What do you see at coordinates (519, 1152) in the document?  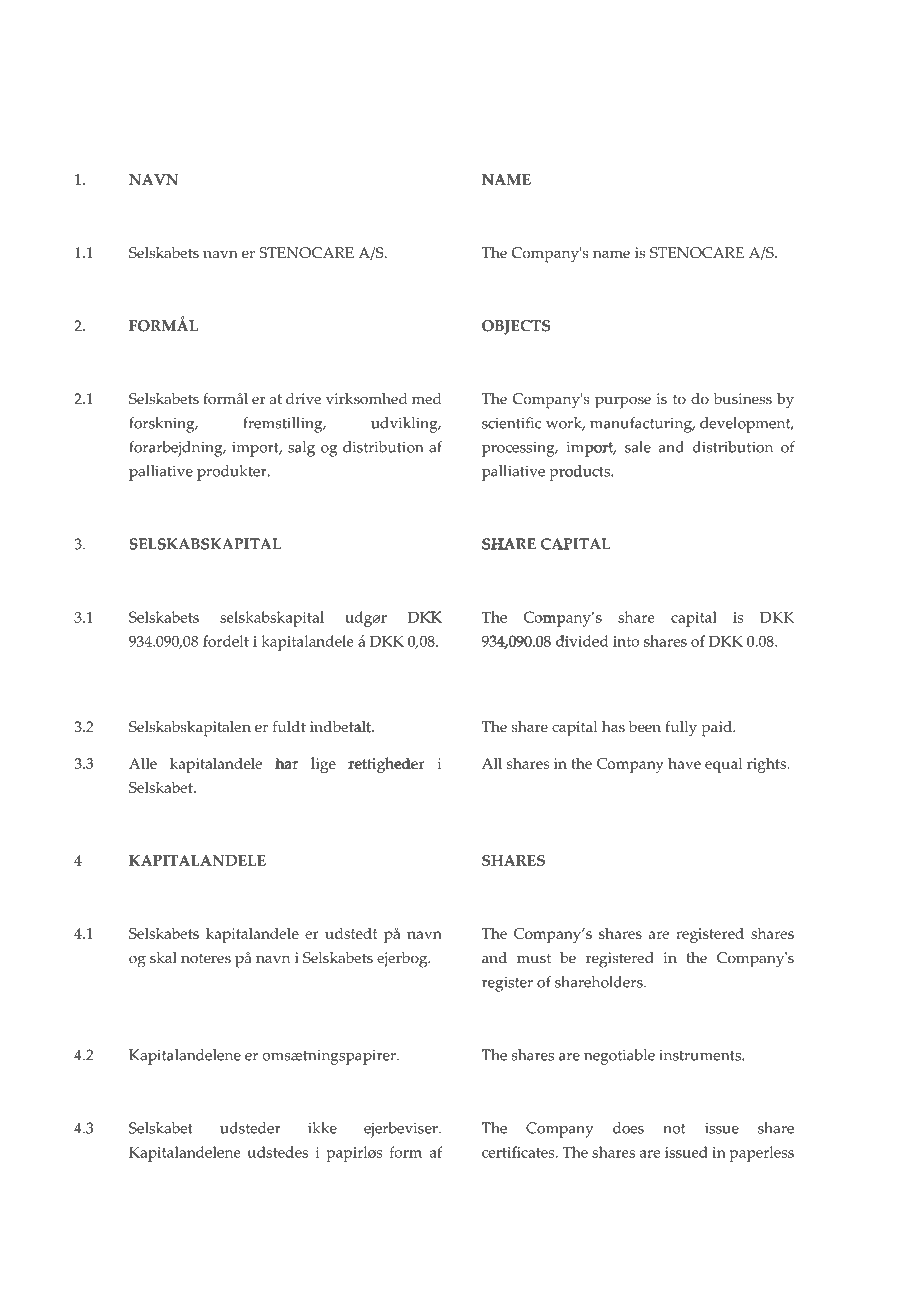 I see `certificates` at bounding box center [519, 1152].
